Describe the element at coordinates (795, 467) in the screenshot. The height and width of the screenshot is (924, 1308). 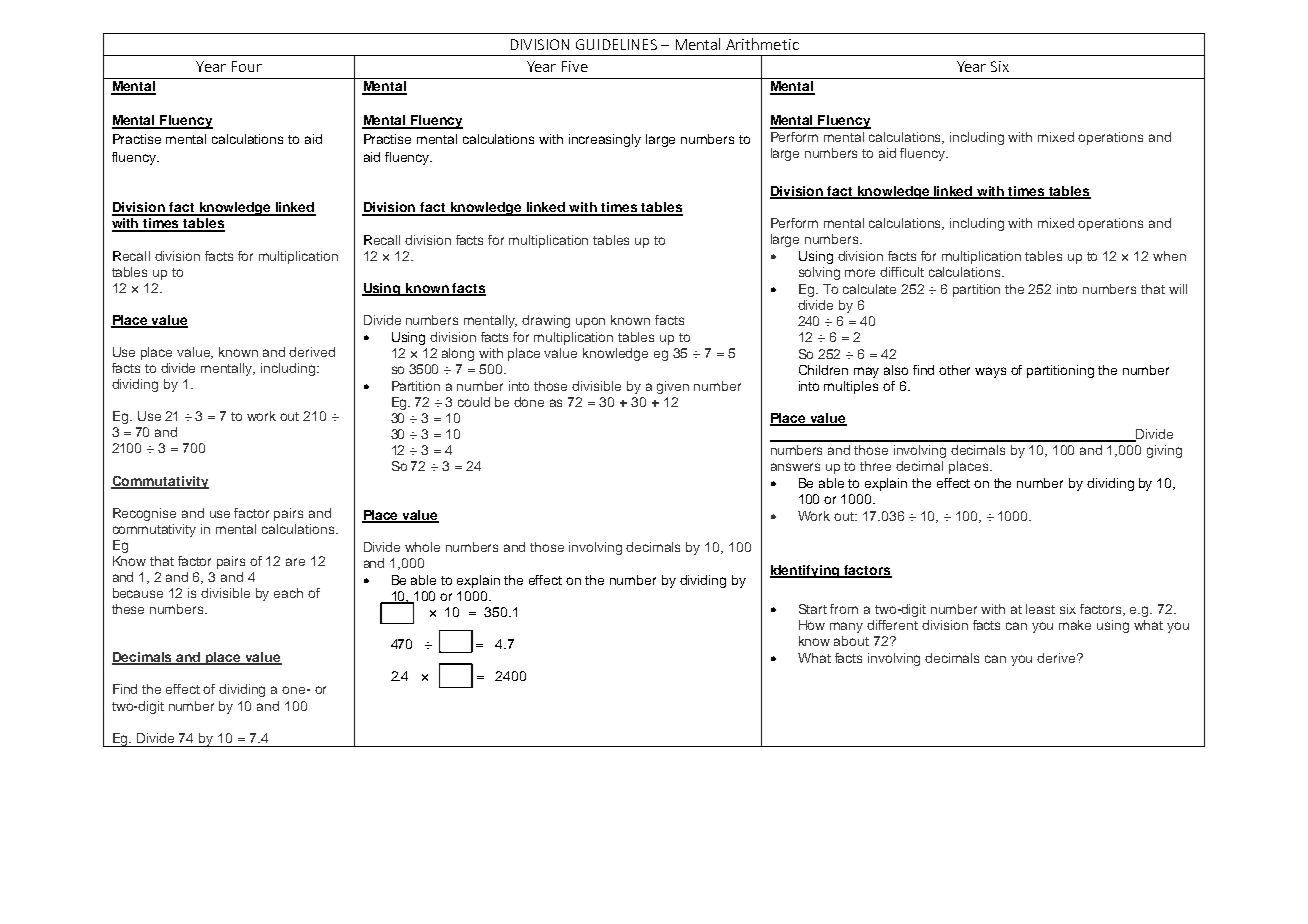
I see `answers` at that location.
